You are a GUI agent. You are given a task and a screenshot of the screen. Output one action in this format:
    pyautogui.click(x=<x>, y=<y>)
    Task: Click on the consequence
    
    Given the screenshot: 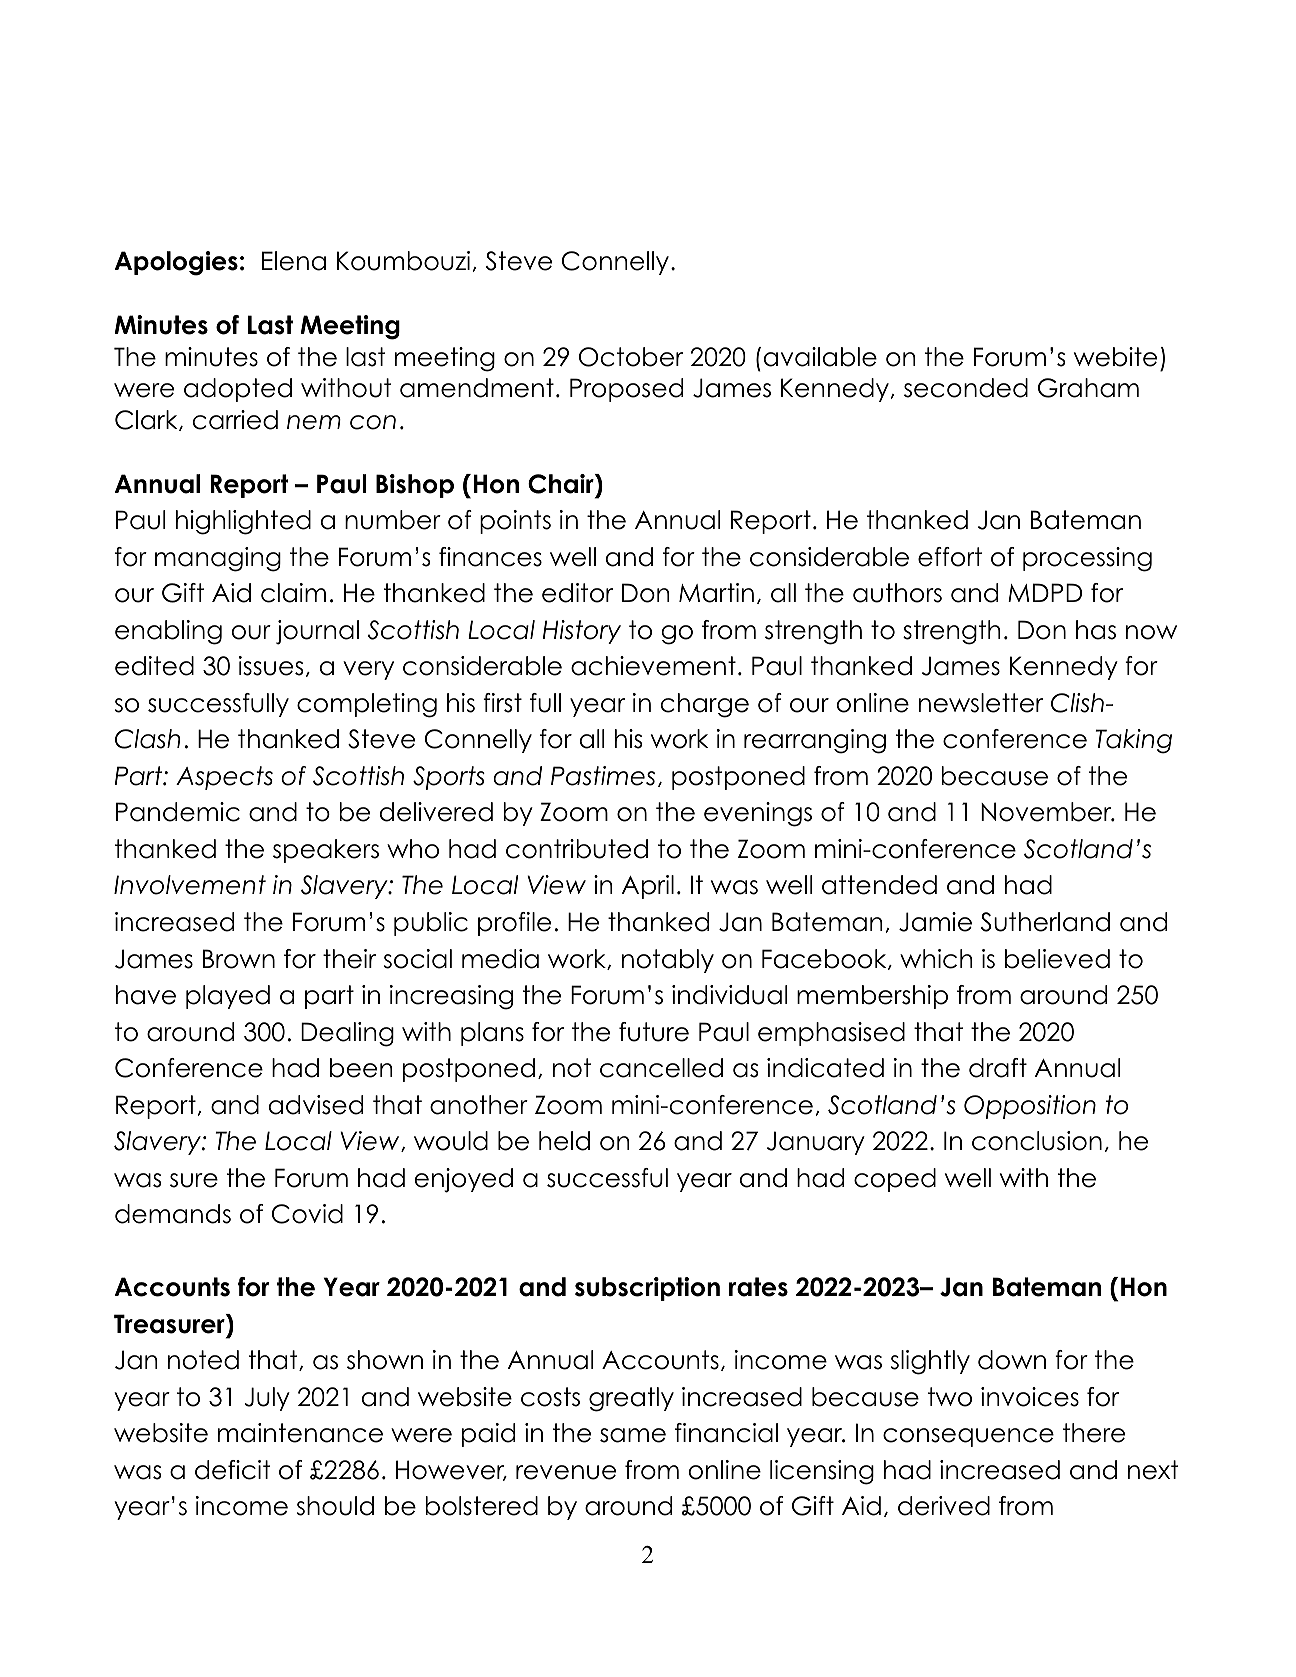 What is the action you would take?
    pyautogui.click(x=968, y=1437)
